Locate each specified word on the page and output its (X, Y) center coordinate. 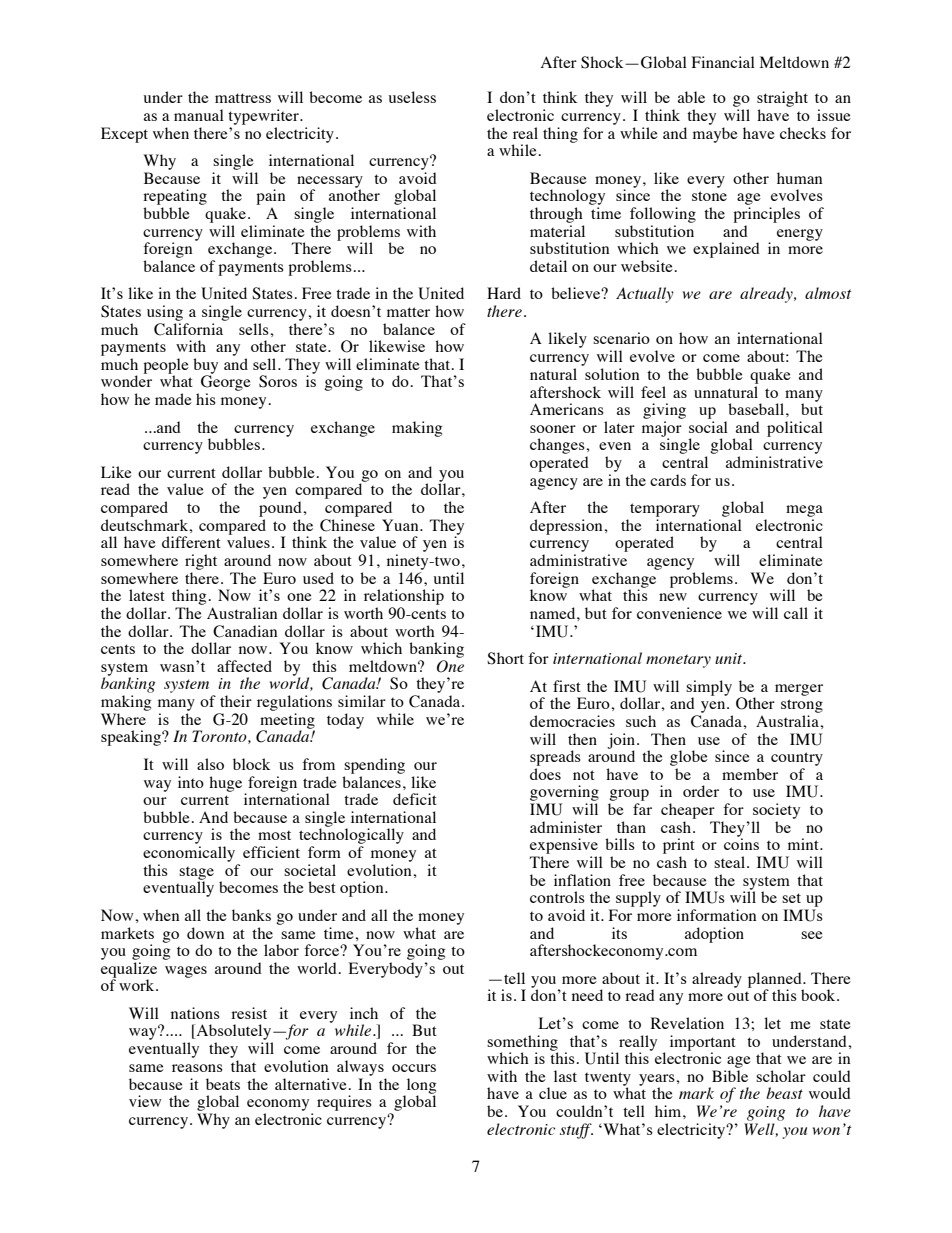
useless (412, 97)
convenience (679, 613)
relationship (404, 597)
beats (223, 1084)
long (420, 1087)
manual (199, 115)
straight (782, 100)
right (201, 562)
